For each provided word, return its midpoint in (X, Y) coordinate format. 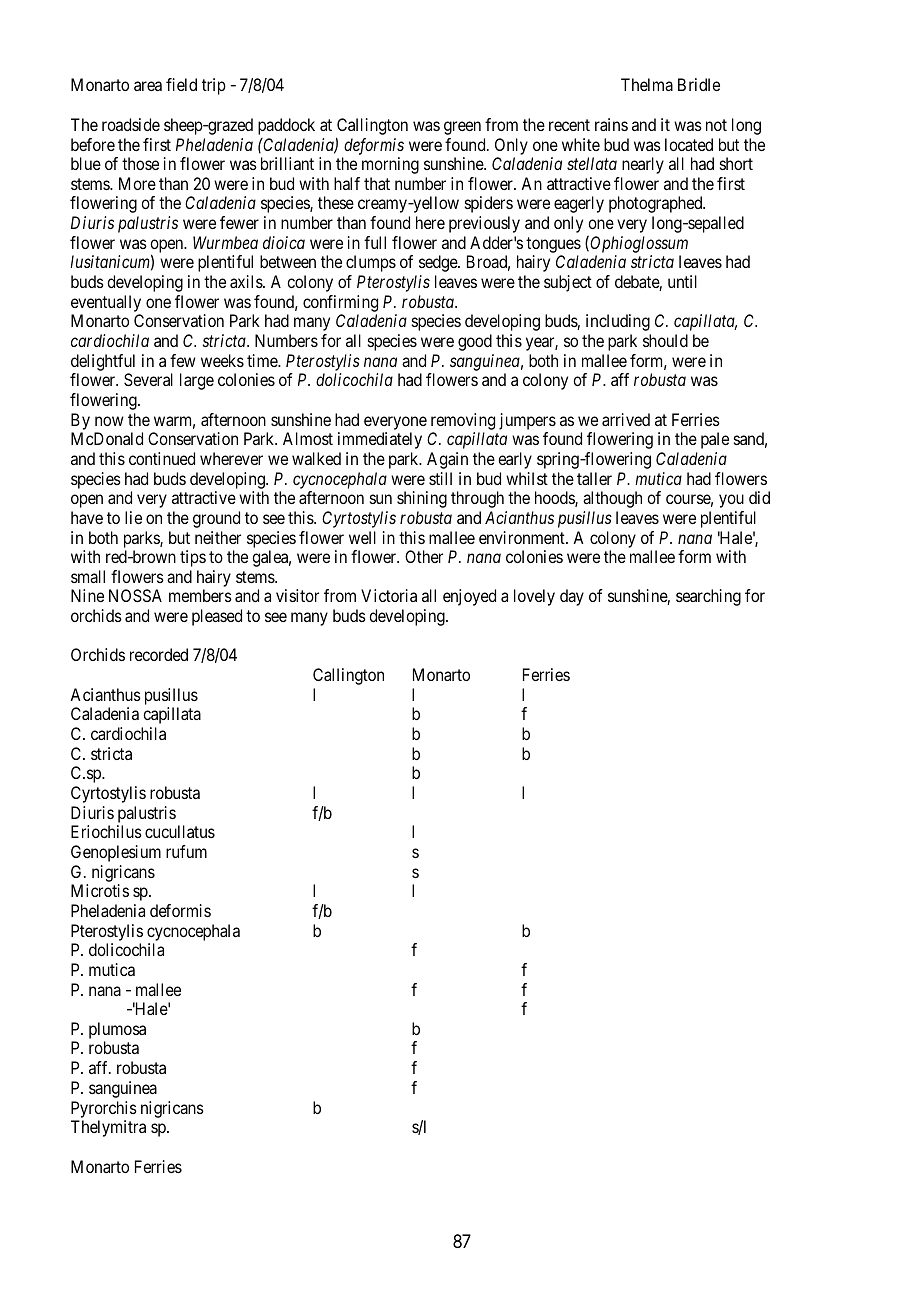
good (475, 342)
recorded (159, 654)
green (462, 128)
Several (148, 379)
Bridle (699, 84)
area (148, 86)
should (665, 340)
